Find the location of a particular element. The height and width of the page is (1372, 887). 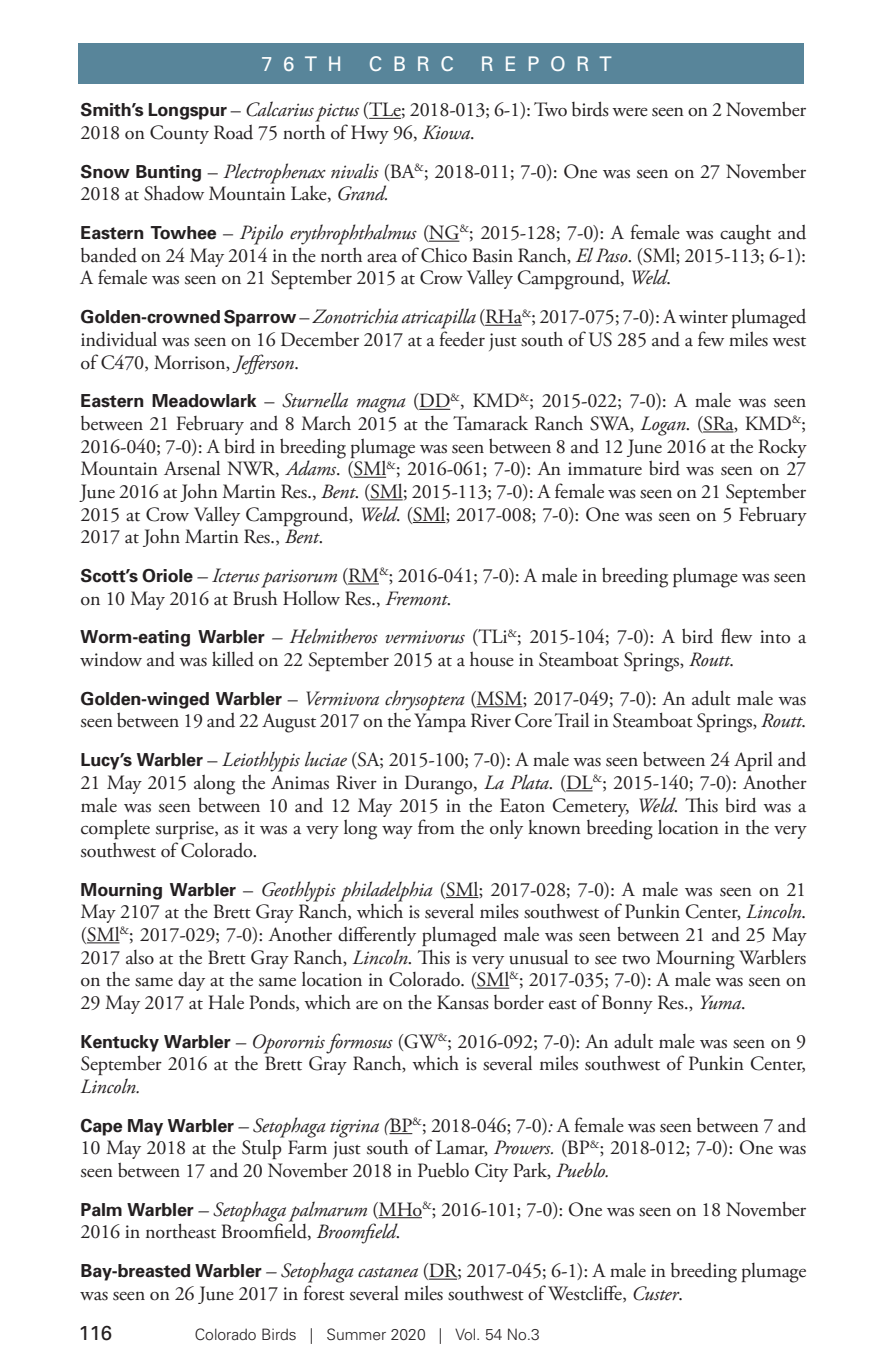

house is located at coordinates (492, 659).
